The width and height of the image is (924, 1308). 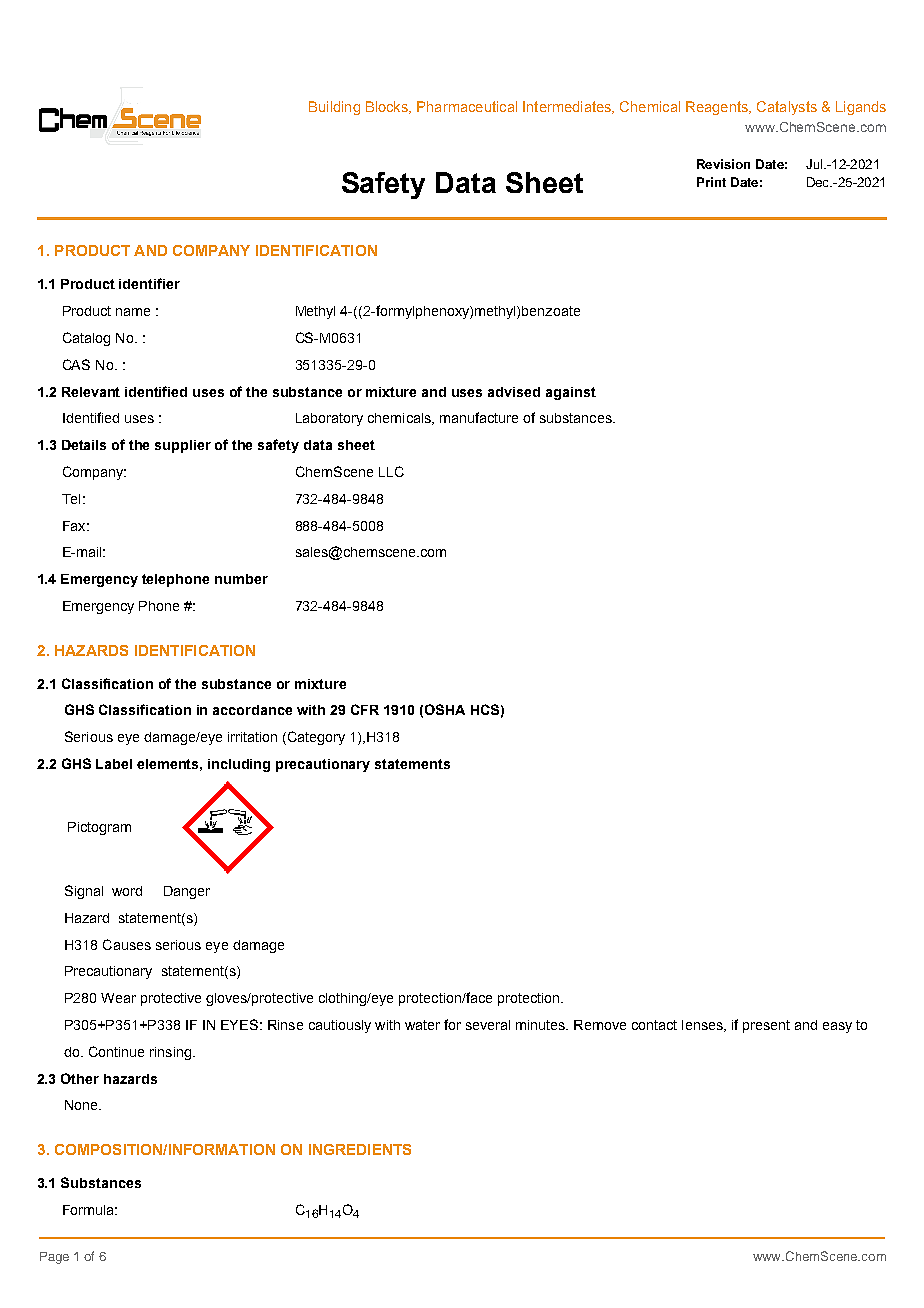 I want to click on Pharmaceutical, so click(x=467, y=106).
